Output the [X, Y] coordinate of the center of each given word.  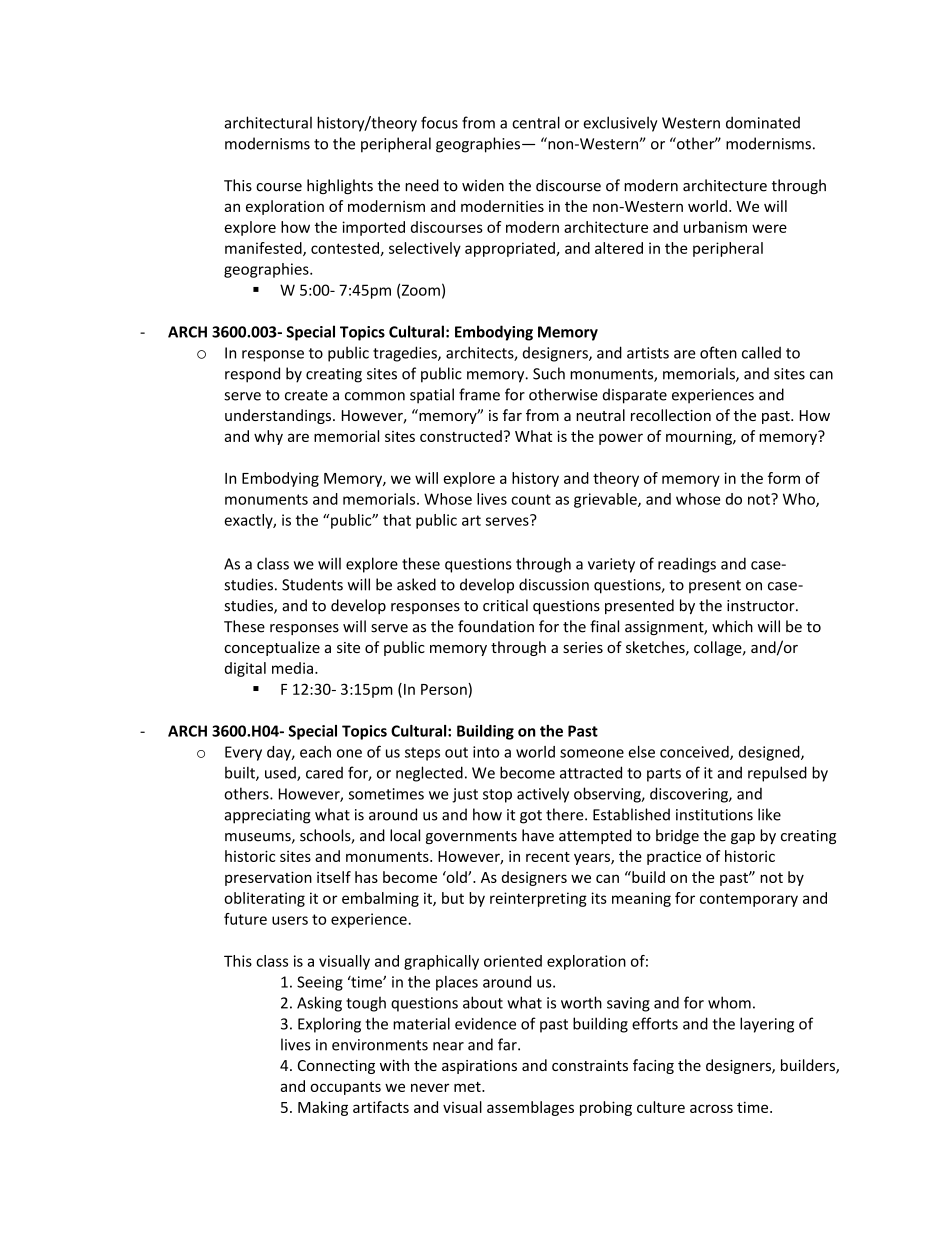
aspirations [479, 1067]
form [784, 478]
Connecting [336, 1067]
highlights [340, 186]
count [531, 499]
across [711, 1108]
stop [497, 796]
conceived [695, 753]
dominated [763, 122]
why [268, 437]
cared [324, 773]
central [536, 122]
